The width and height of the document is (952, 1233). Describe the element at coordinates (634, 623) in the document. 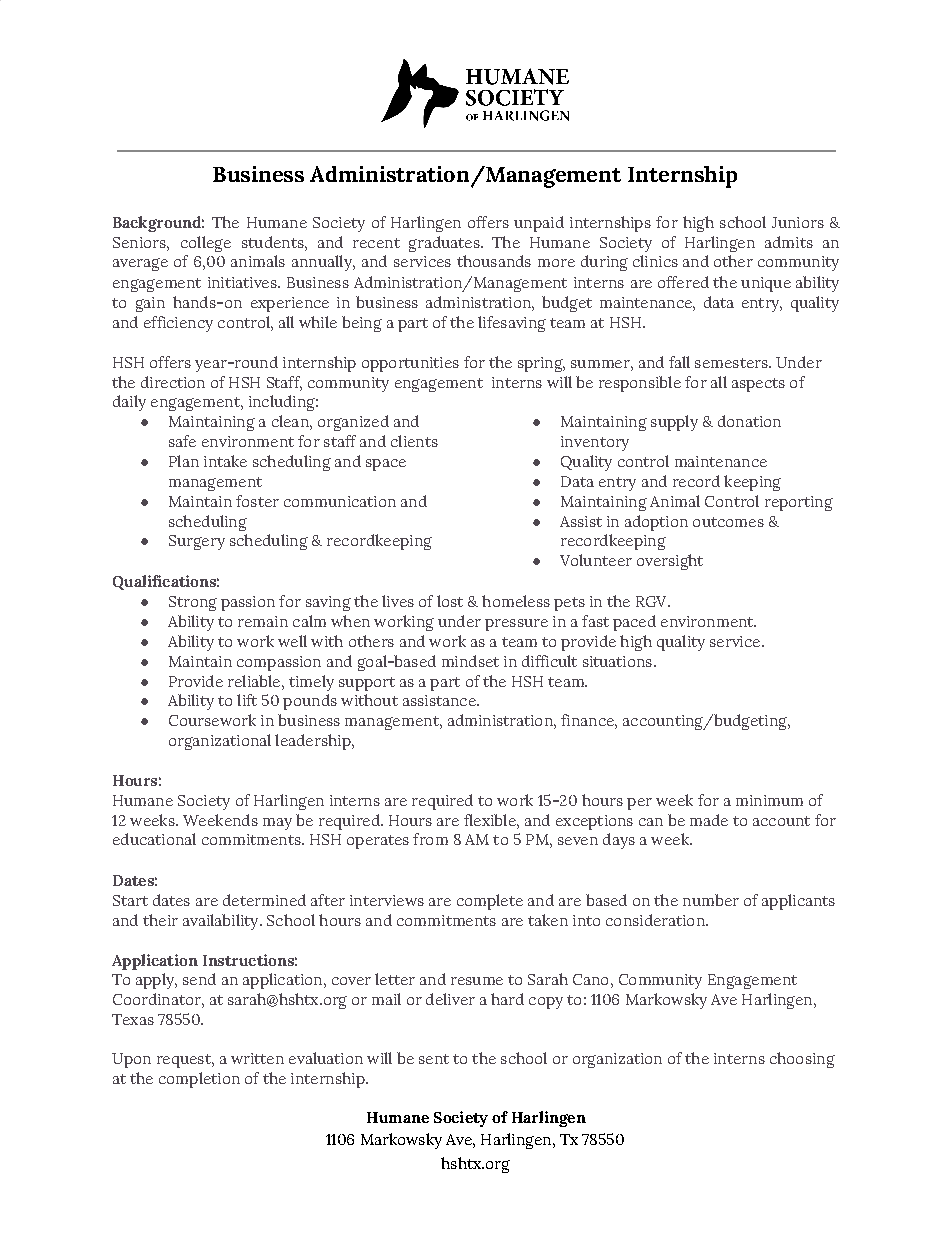

I see `paced` at that location.
